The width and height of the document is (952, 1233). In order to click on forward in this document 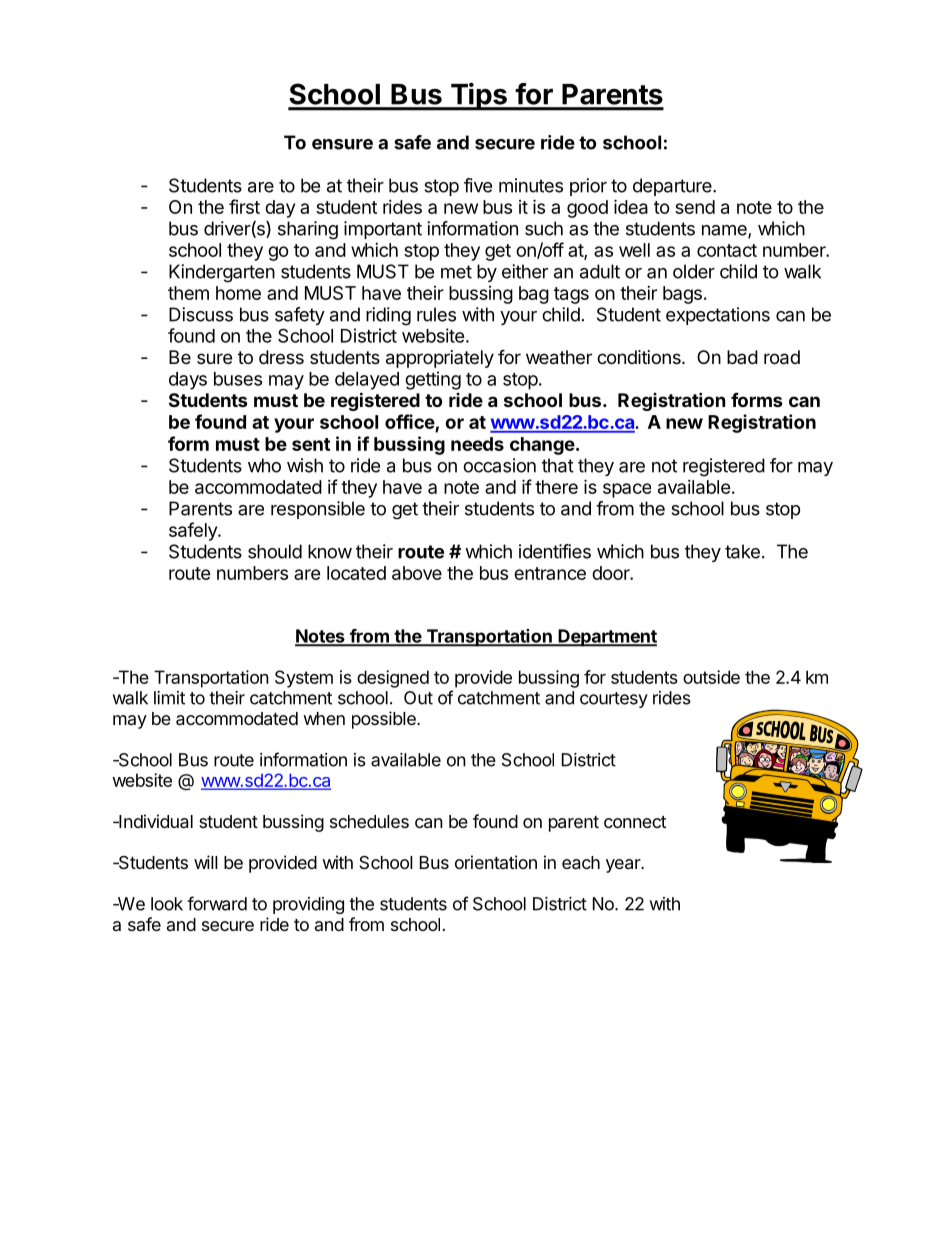, I will do `click(217, 903)`.
